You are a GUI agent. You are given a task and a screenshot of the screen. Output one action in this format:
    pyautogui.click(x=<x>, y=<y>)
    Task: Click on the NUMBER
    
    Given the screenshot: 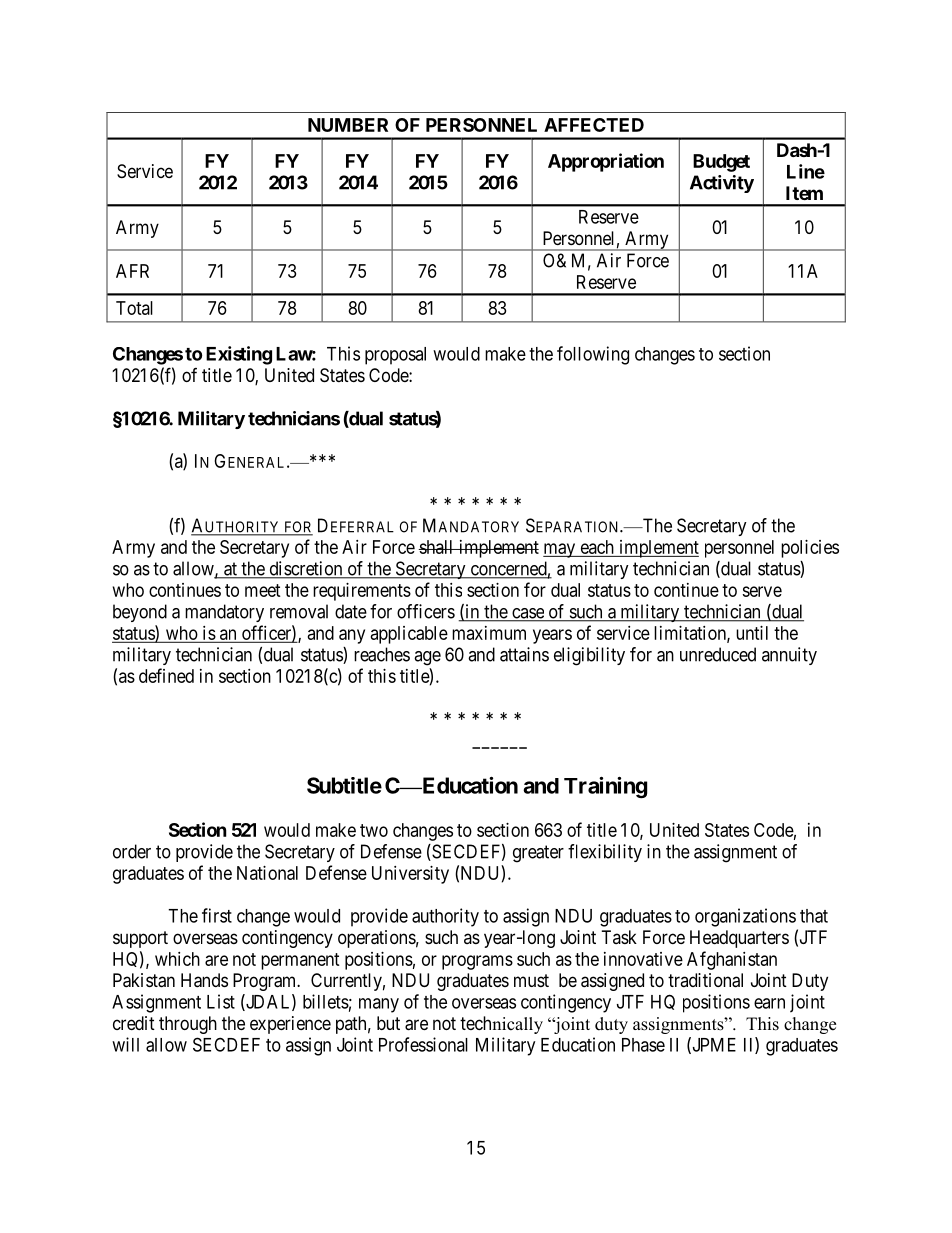 What is the action you would take?
    pyautogui.click(x=348, y=125)
